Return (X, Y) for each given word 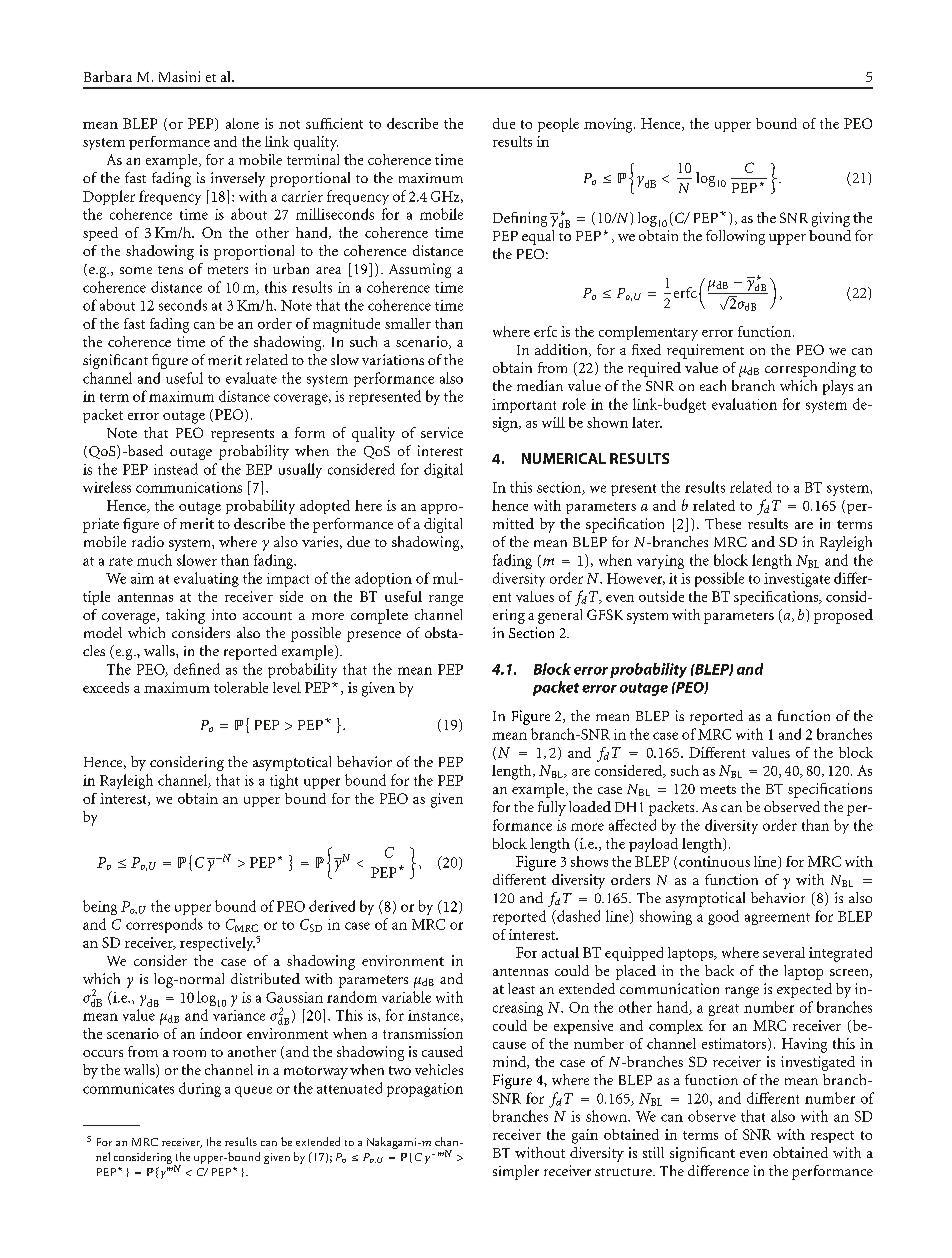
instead (176, 469)
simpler (516, 1172)
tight (284, 781)
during (200, 1089)
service (442, 432)
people (558, 125)
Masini (179, 76)
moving (609, 125)
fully (552, 808)
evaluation (744, 404)
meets (718, 789)
